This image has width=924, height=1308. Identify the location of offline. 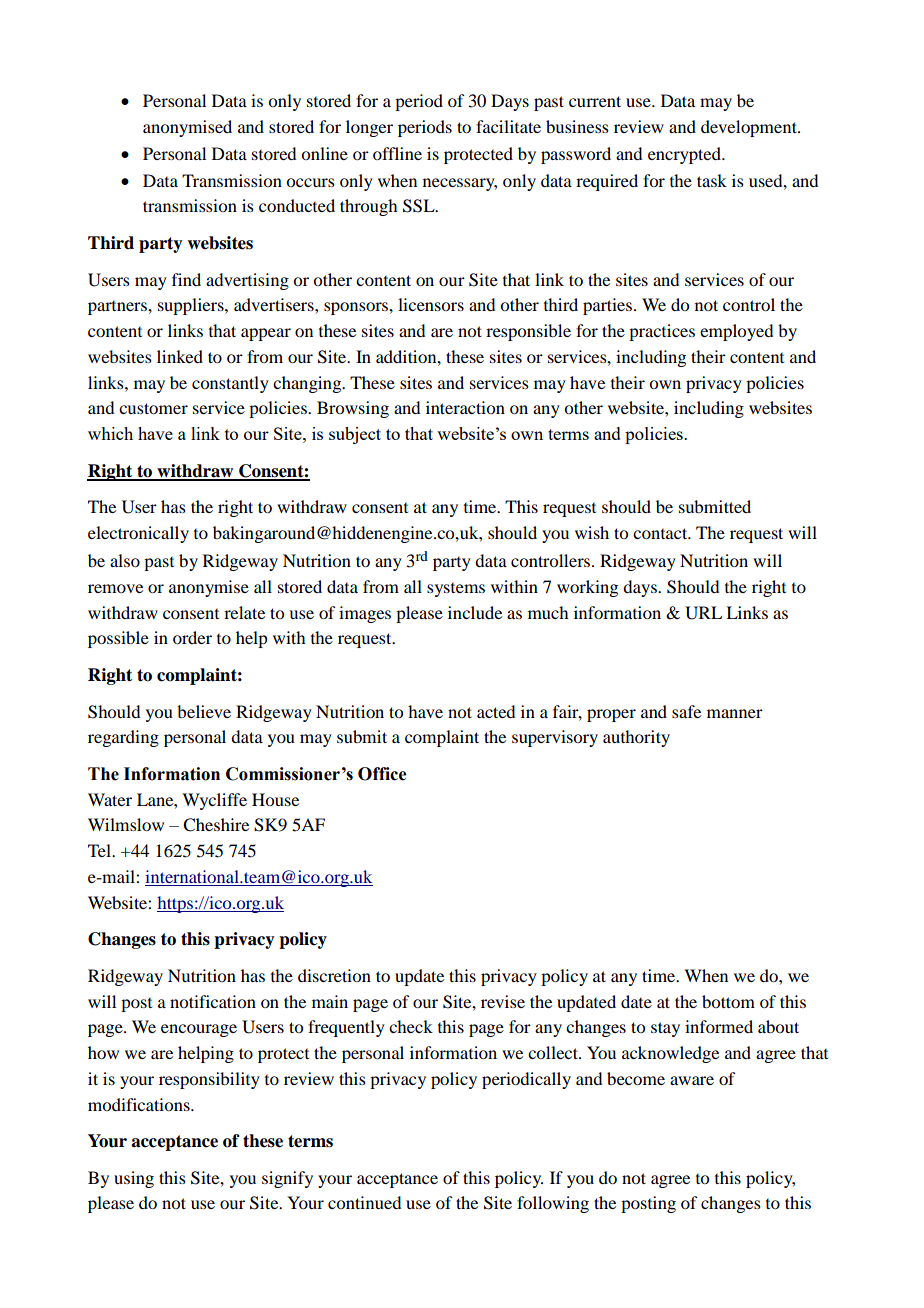
(397, 153).
